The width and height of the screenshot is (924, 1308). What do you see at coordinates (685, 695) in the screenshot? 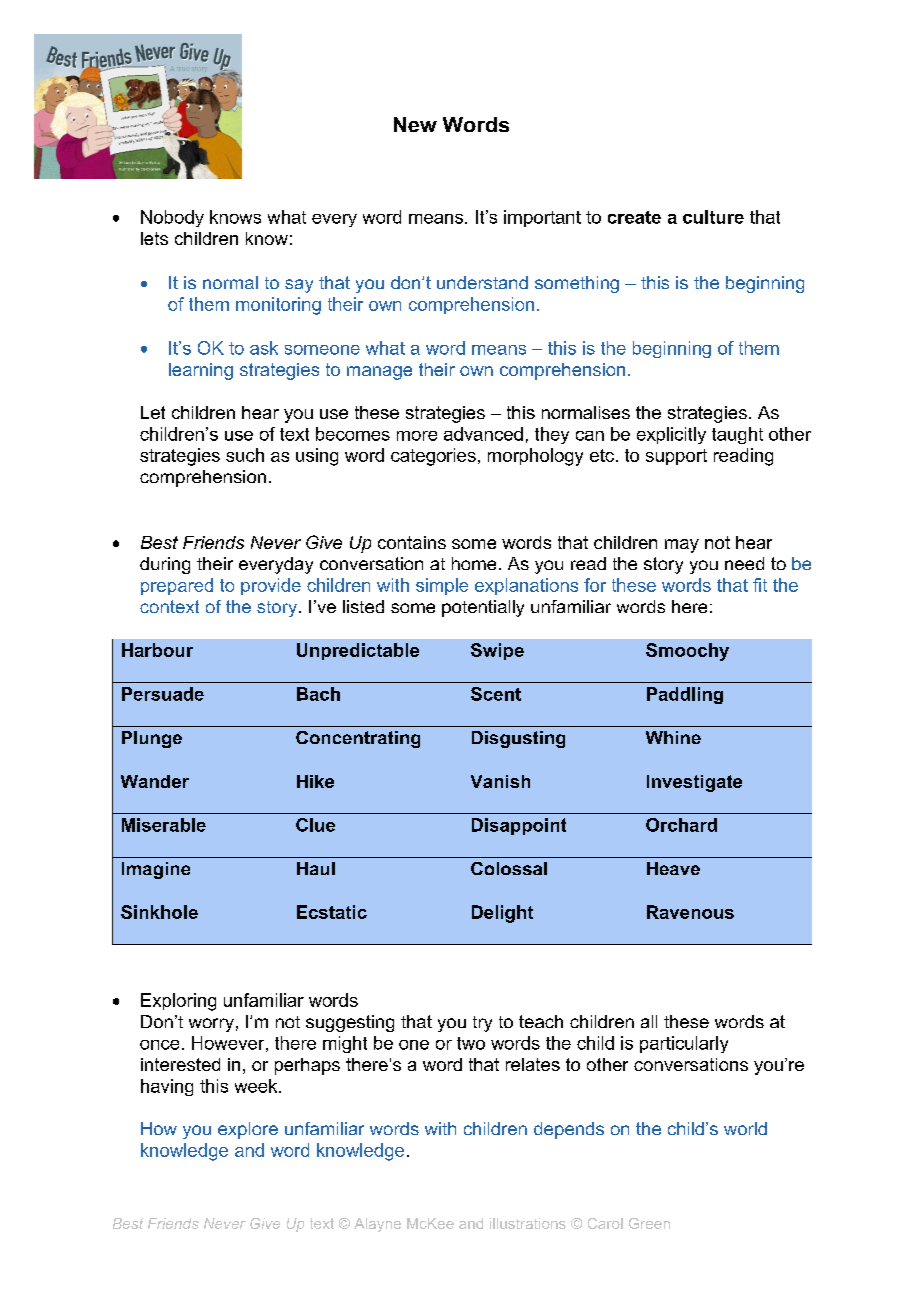
I see `Paddling` at bounding box center [685, 695].
